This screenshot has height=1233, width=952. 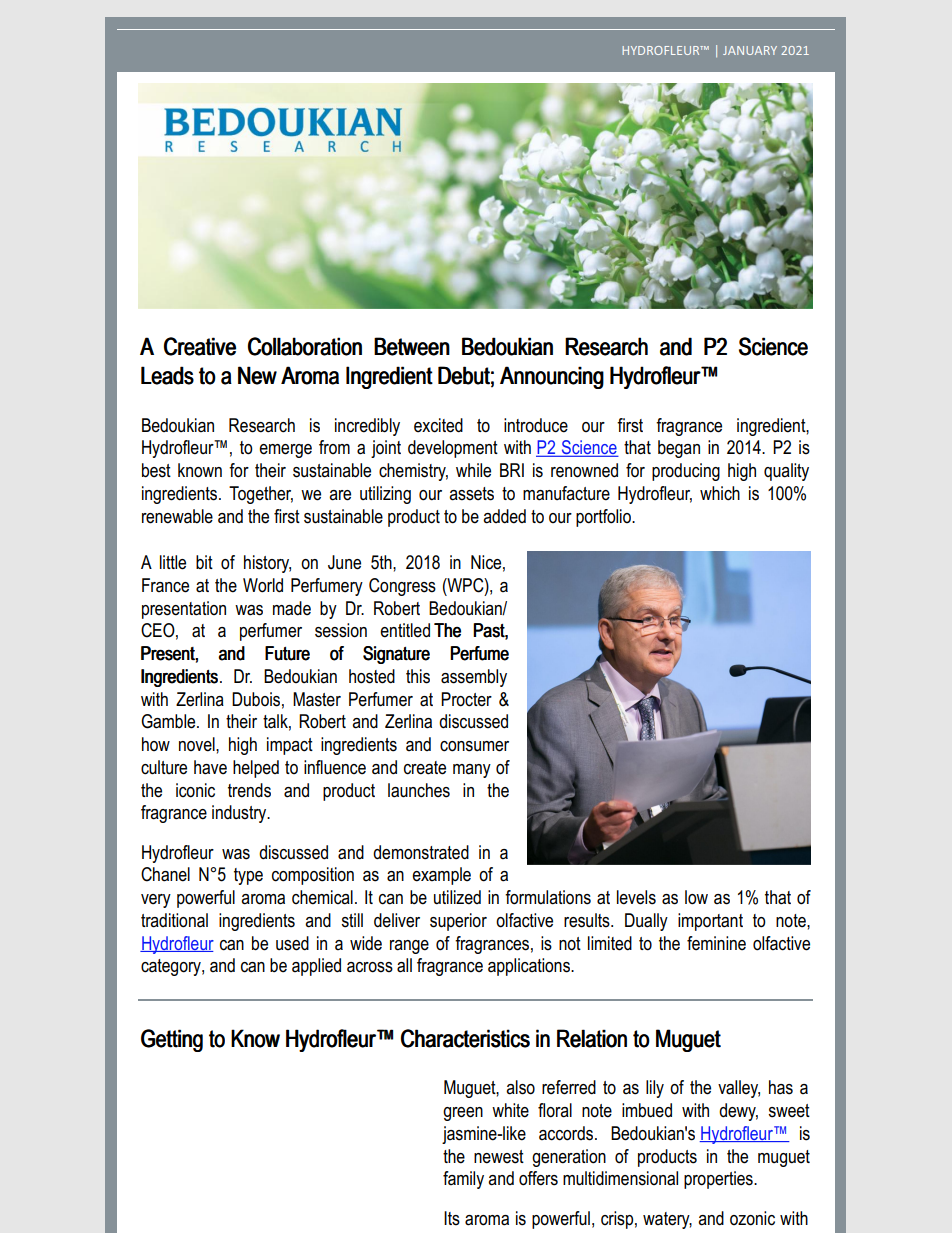 What do you see at coordinates (200, 346) in the screenshot?
I see `Creative` at bounding box center [200, 346].
